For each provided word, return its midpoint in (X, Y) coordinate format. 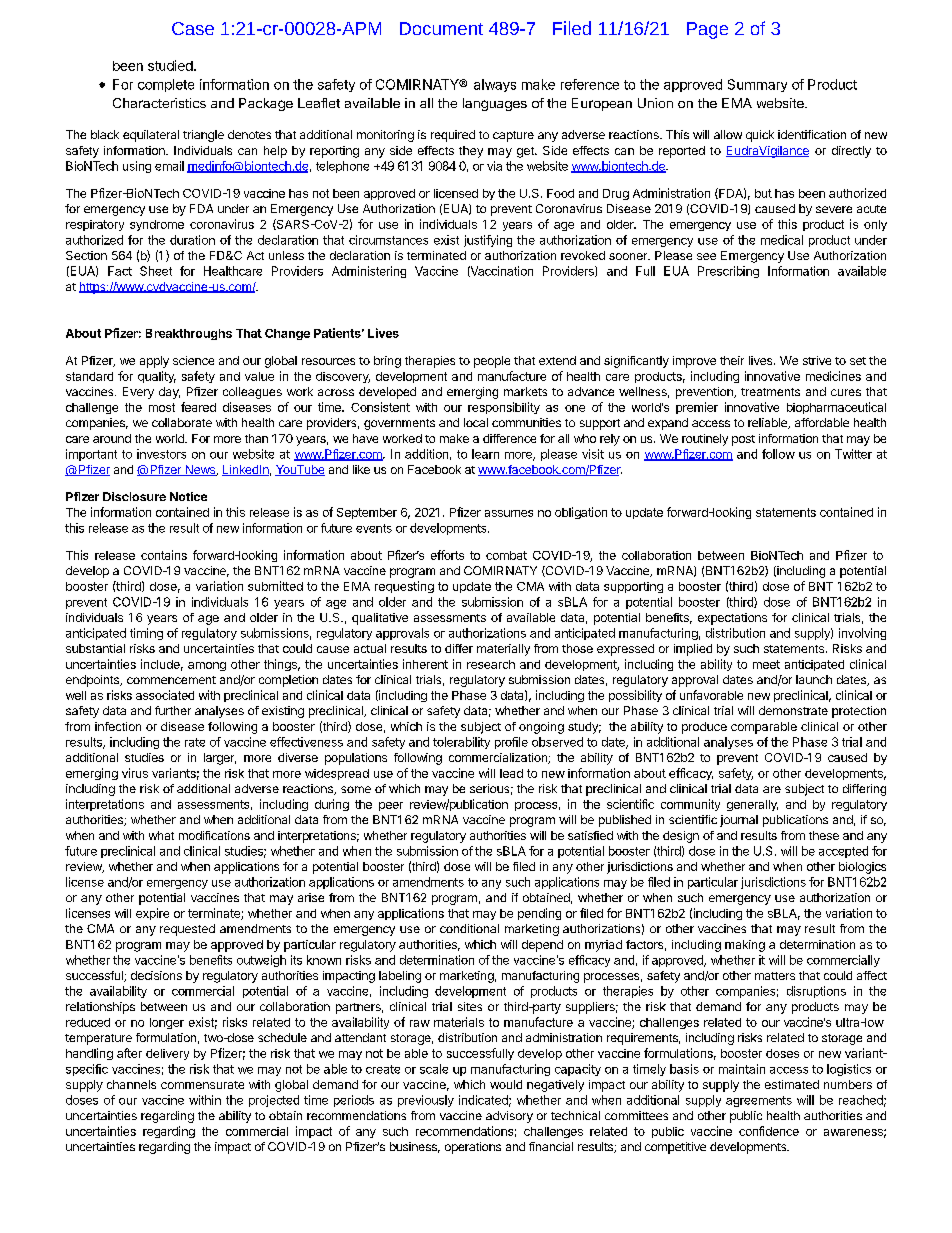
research (491, 664)
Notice (188, 496)
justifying (488, 241)
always (495, 85)
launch (814, 679)
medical (782, 240)
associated (165, 695)
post (743, 440)
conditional (469, 928)
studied (170, 65)
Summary (757, 85)
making (745, 946)
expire (152, 914)
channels (131, 1084)
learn (485, 454)
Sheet (156, 271)
